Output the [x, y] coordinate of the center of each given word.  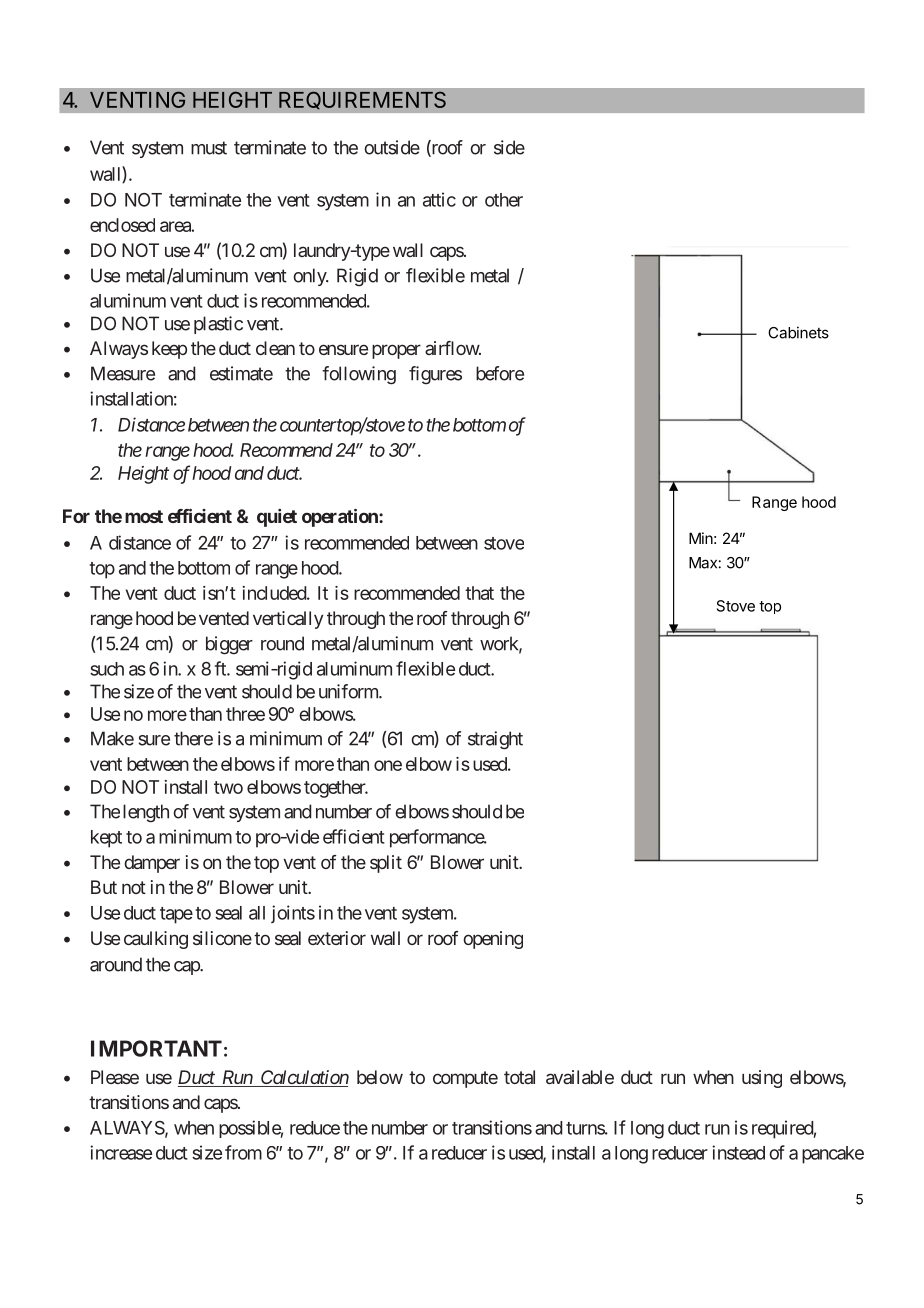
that [479, 593]
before [500, 373]
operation [341, 518]
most [144, 516]
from [243, 1152]
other [504, 200]
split [386, 864]
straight [495, 740]
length [146, 813]
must [209, 148]
